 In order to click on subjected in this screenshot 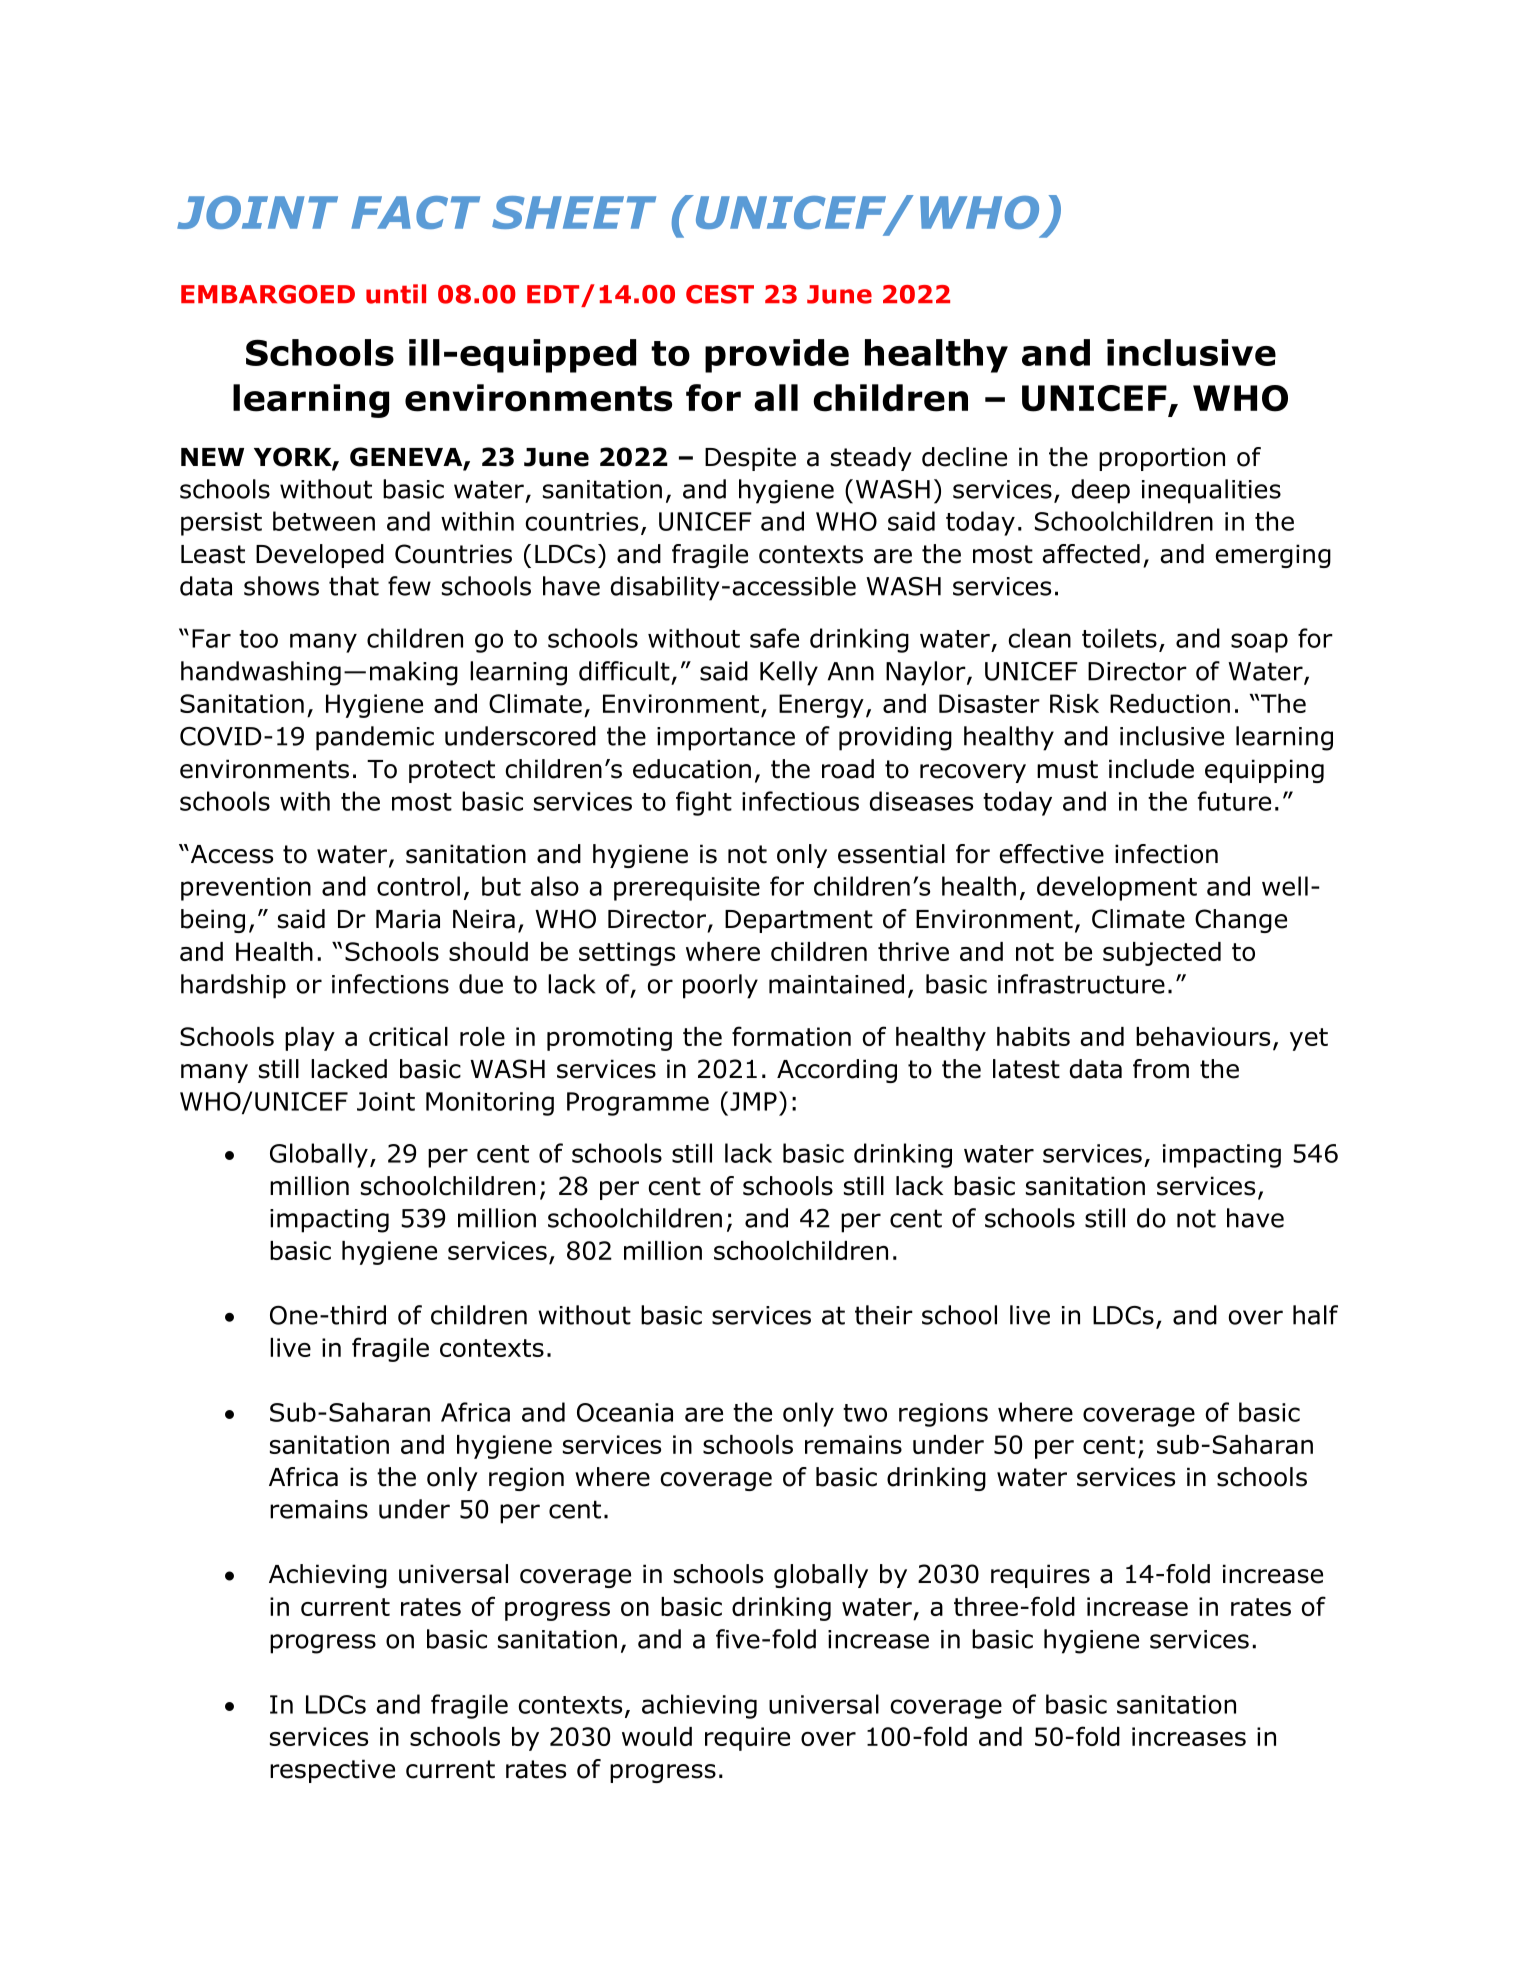, I will do `click(1162, 954)`.
